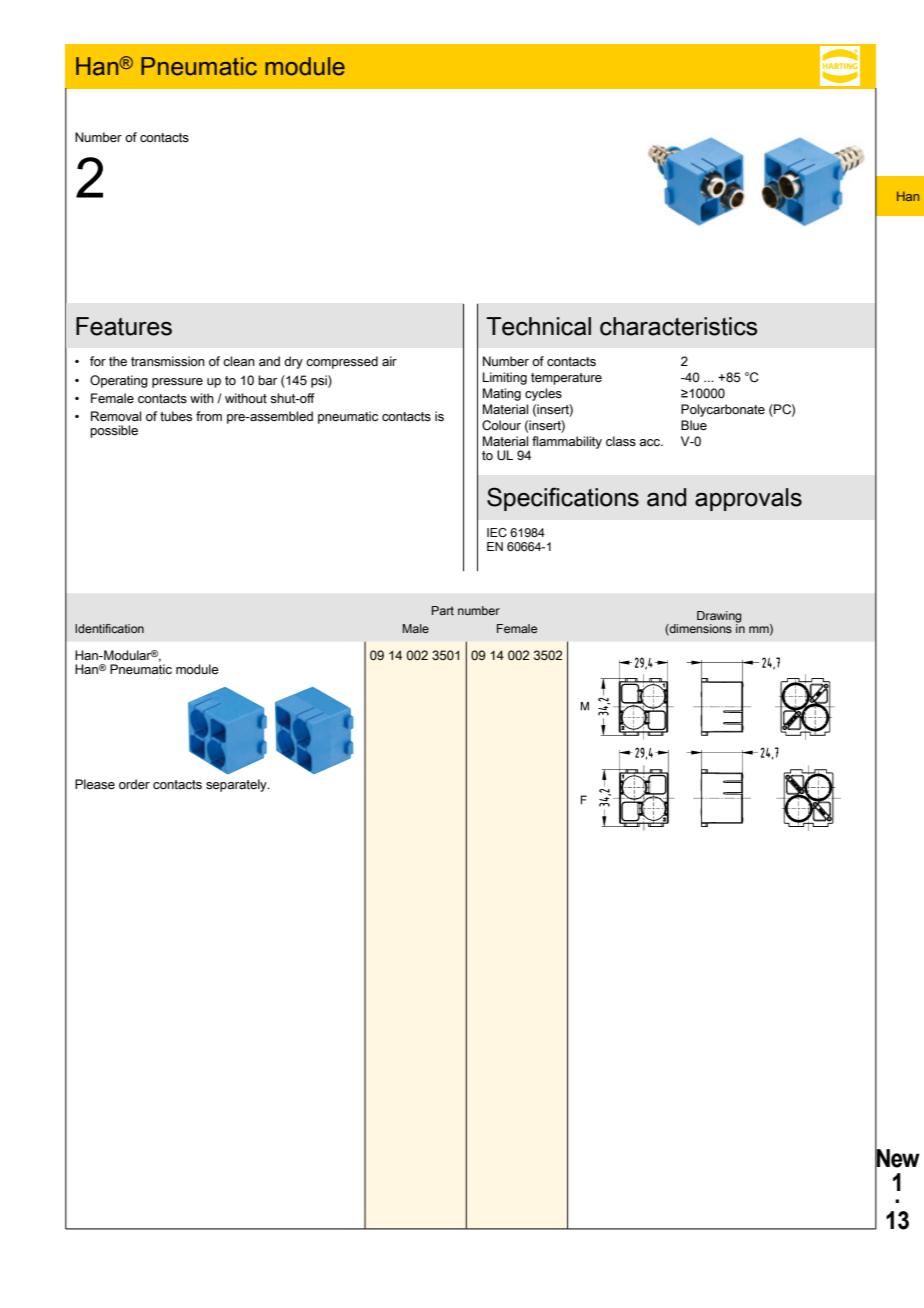 Image resolution: width=924 pixels, height=1308 pixels. What do you see at coordinates (748, 499) in the page?
I see `approvals` at bounding box center [748, 499].
